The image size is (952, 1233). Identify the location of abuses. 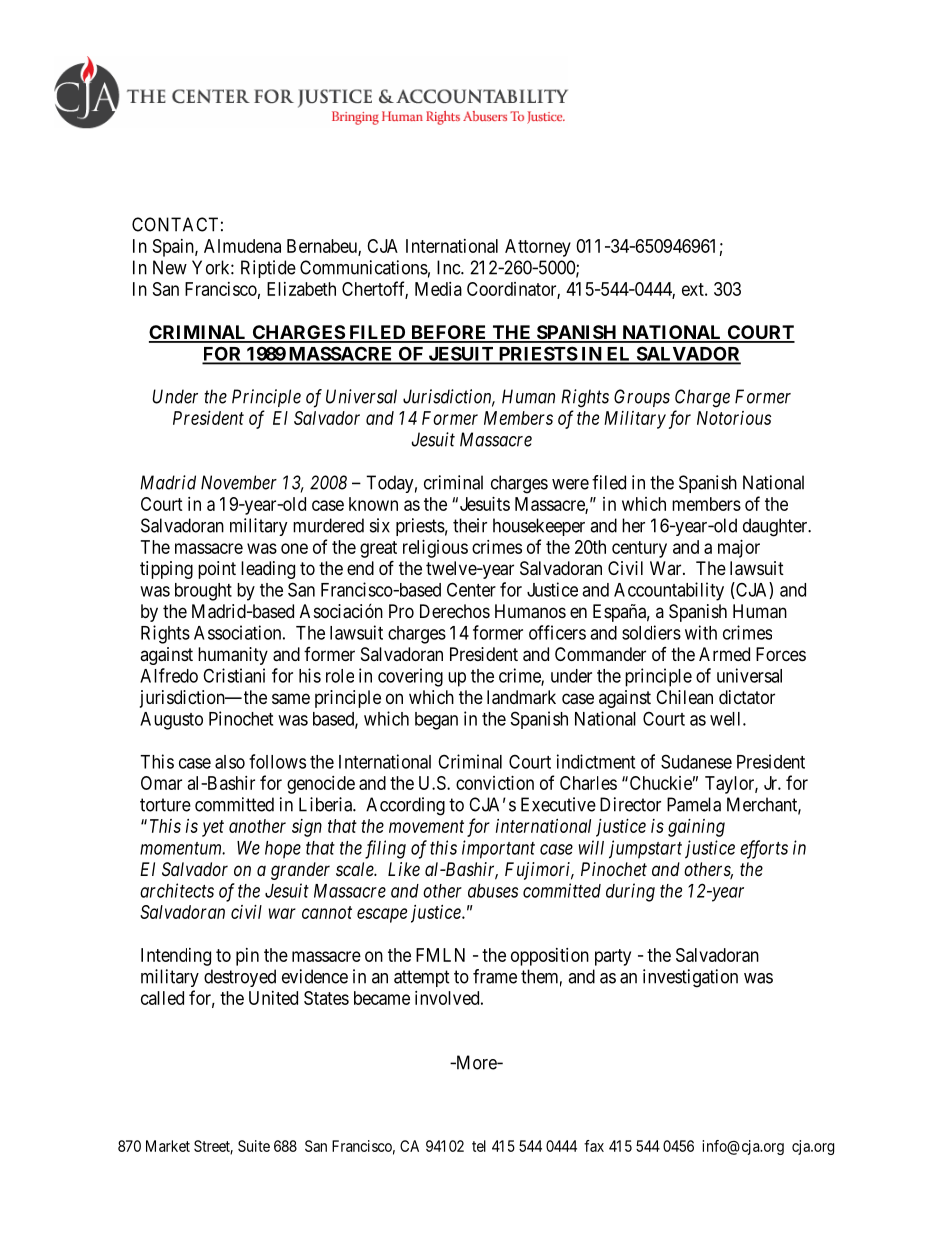
(493, 891).
